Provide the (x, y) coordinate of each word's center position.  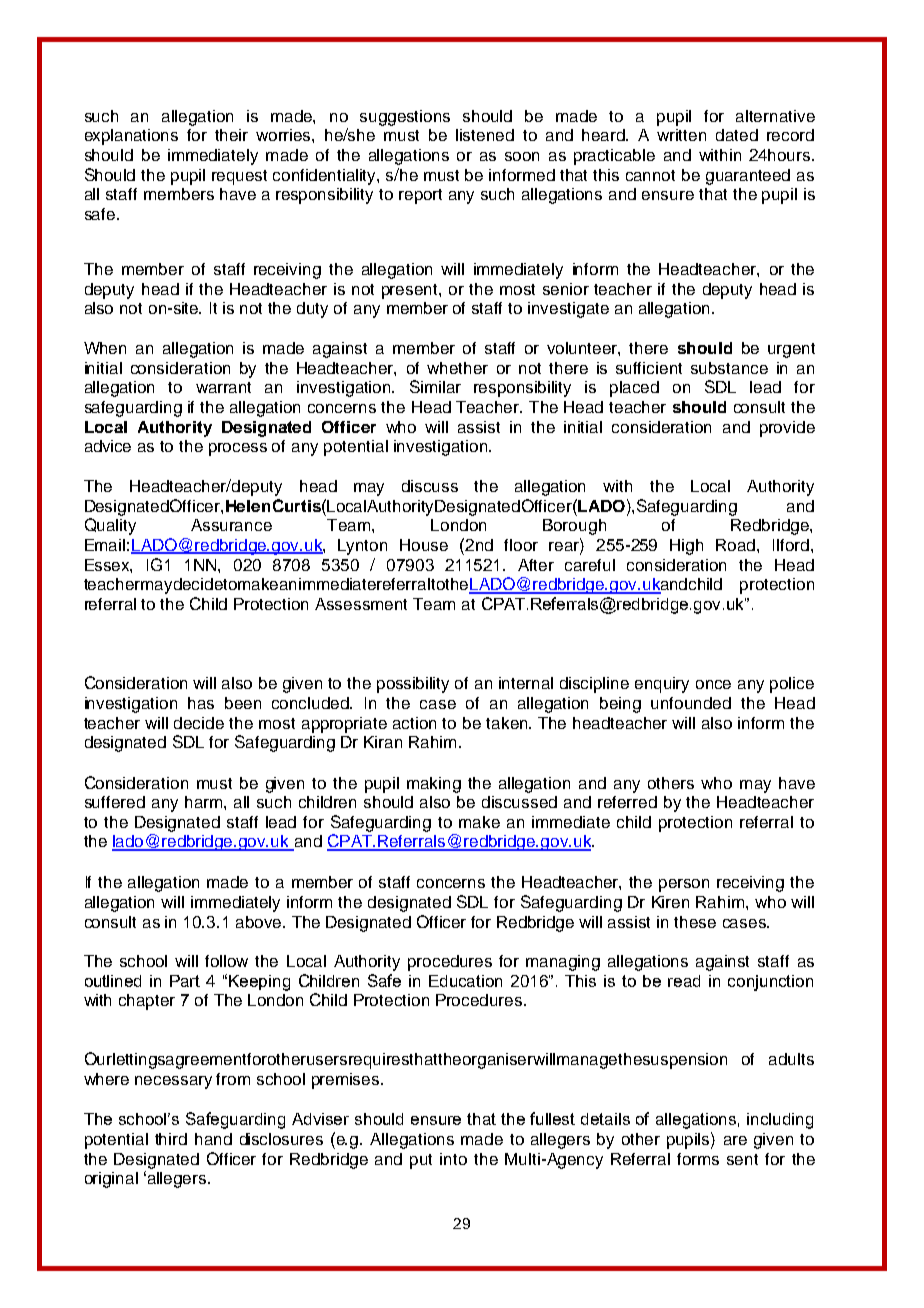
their (231, 135)
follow (226, 961)
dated (737, 135)
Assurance (231, 525)
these (695, 922)
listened (485, 135)
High (686, 547)
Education (465, 981)
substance (729, 368)
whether (457, 368)
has (201, 703)
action (414, 723)
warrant (223, 387)
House (424, 545)
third (171, 1139)
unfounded (691, 703)
